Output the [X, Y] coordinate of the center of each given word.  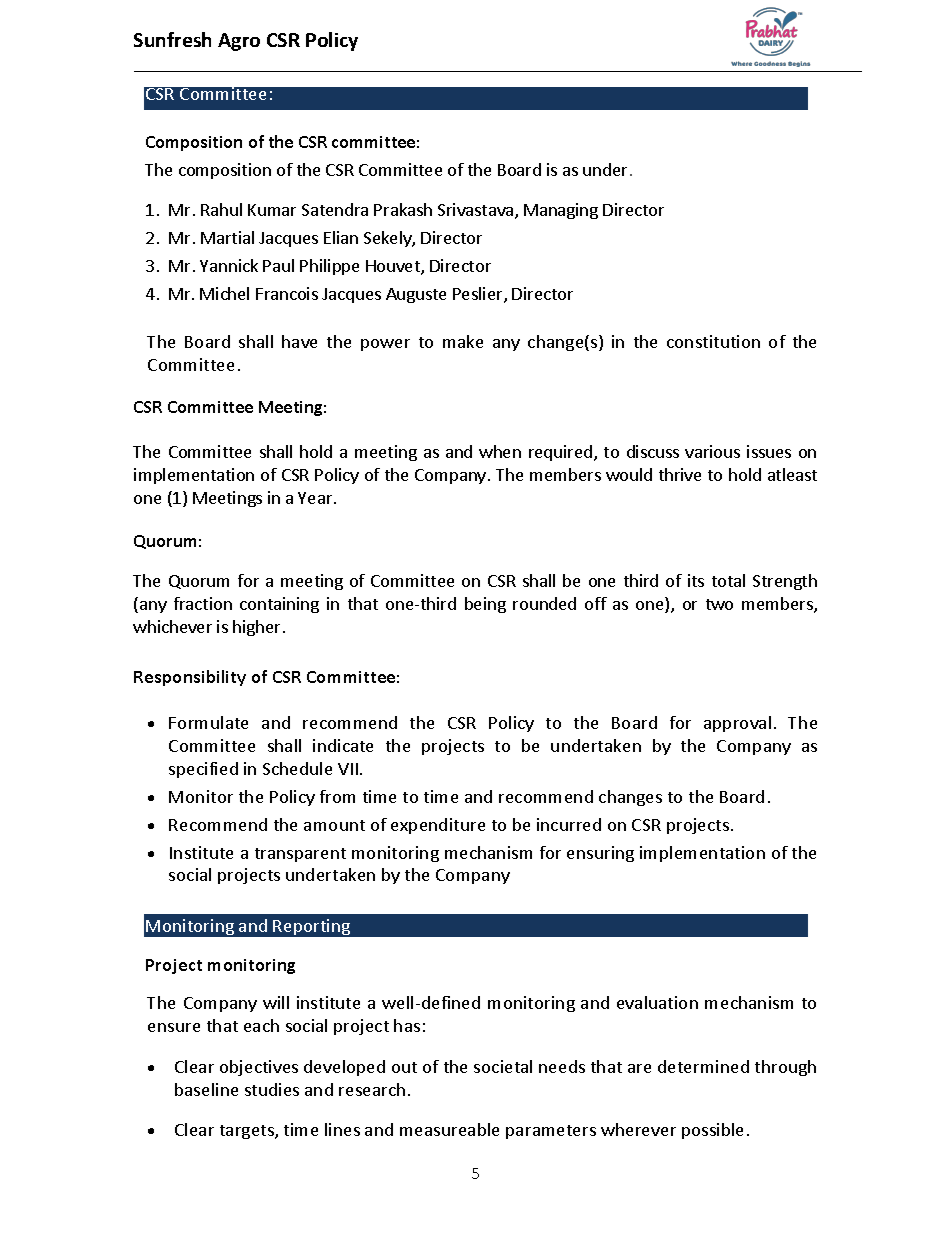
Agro [239, 42]
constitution [713, 341]
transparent [300, 855]
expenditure [438, 826]
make [463, 341]
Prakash [403, 209]
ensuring [600, 854]
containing [279, 605]
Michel [224, 293]
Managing [561, 211]
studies [272, 1089]
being [485, 605]
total [728, 580]
